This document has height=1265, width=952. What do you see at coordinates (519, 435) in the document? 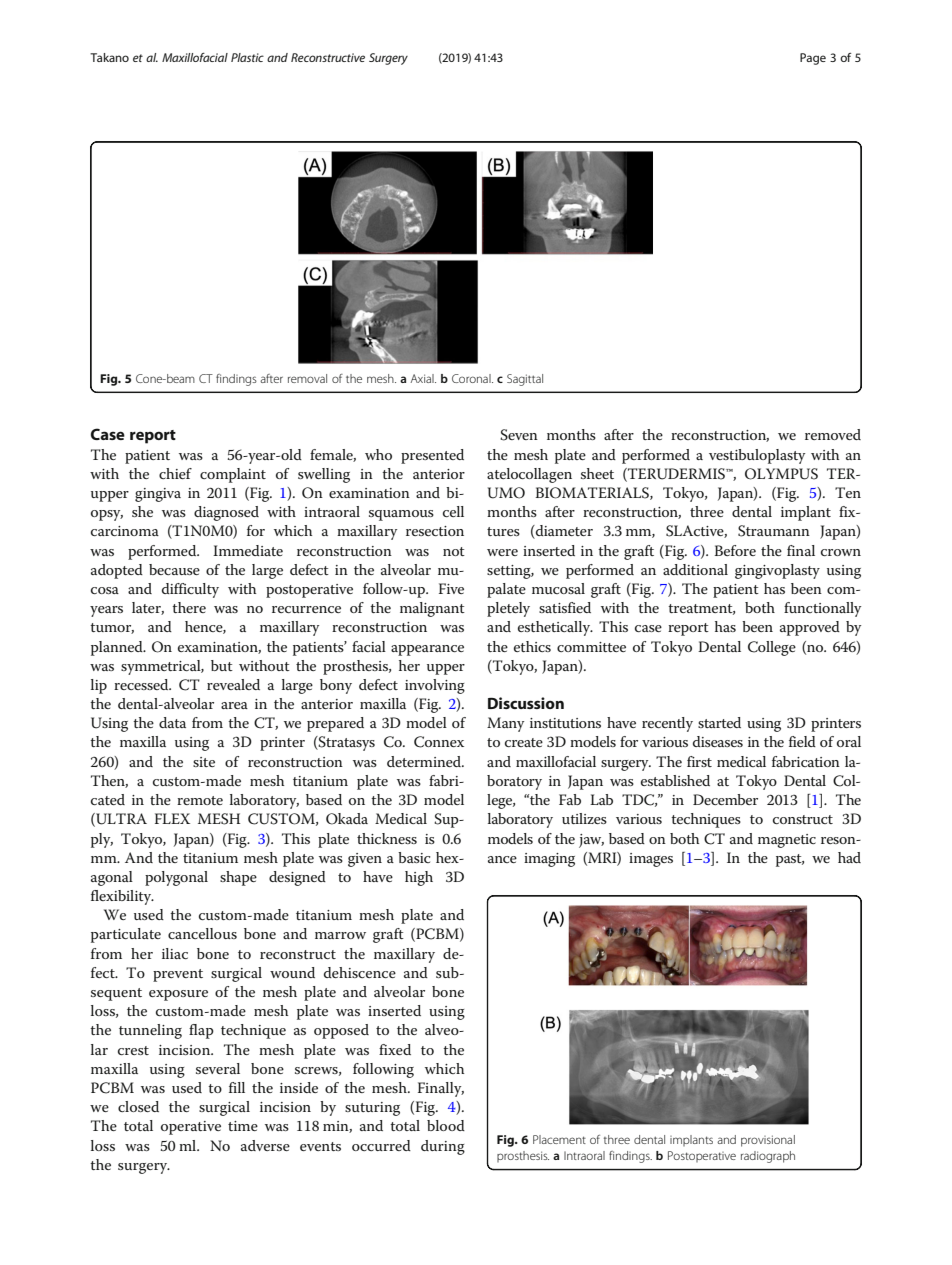
I see `Seven` at bounding box center [519, 435].
